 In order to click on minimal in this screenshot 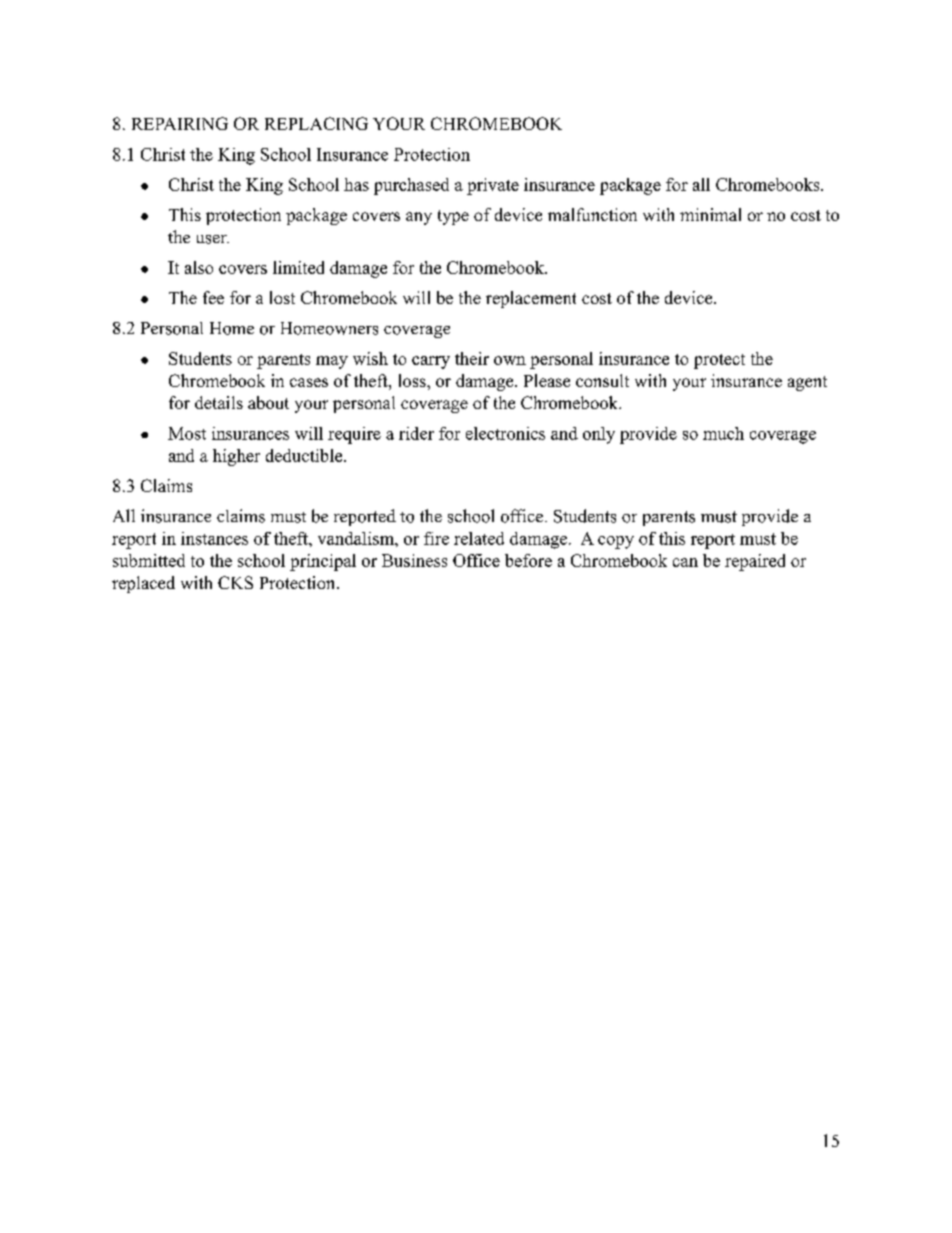, I will do `click(710, 214)`.
